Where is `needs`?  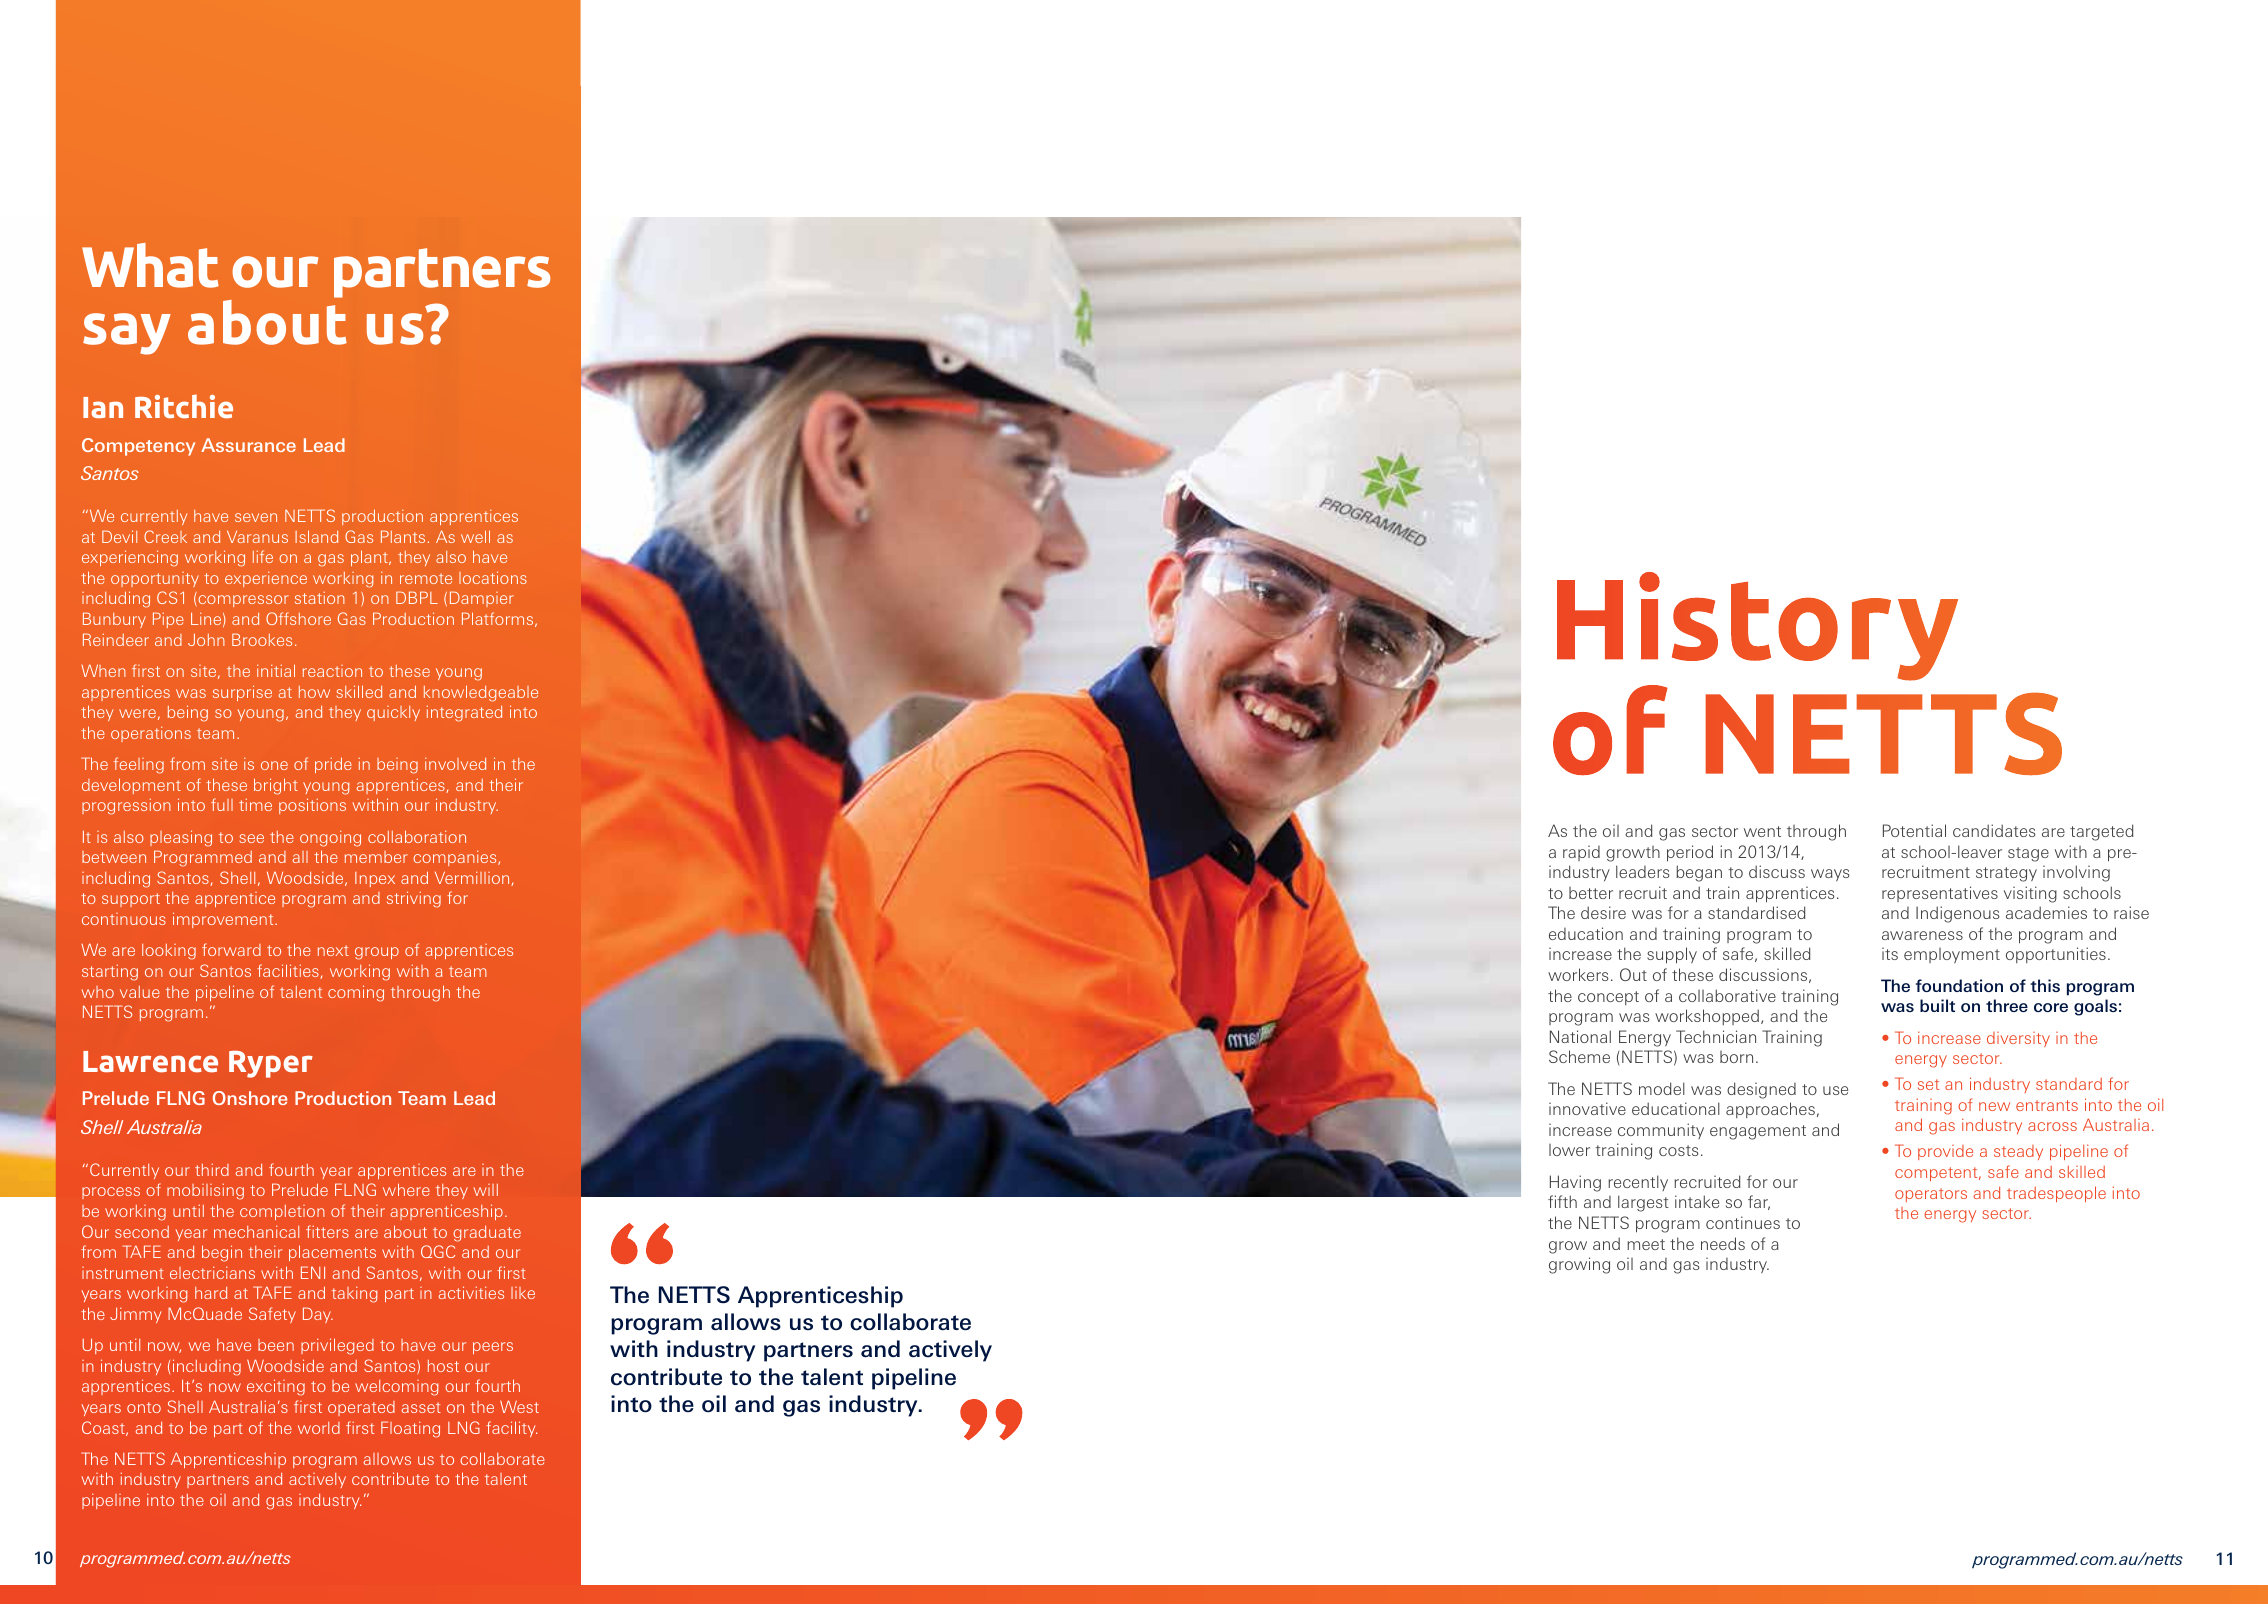
needs is located at coordinates (1723, 1243).
